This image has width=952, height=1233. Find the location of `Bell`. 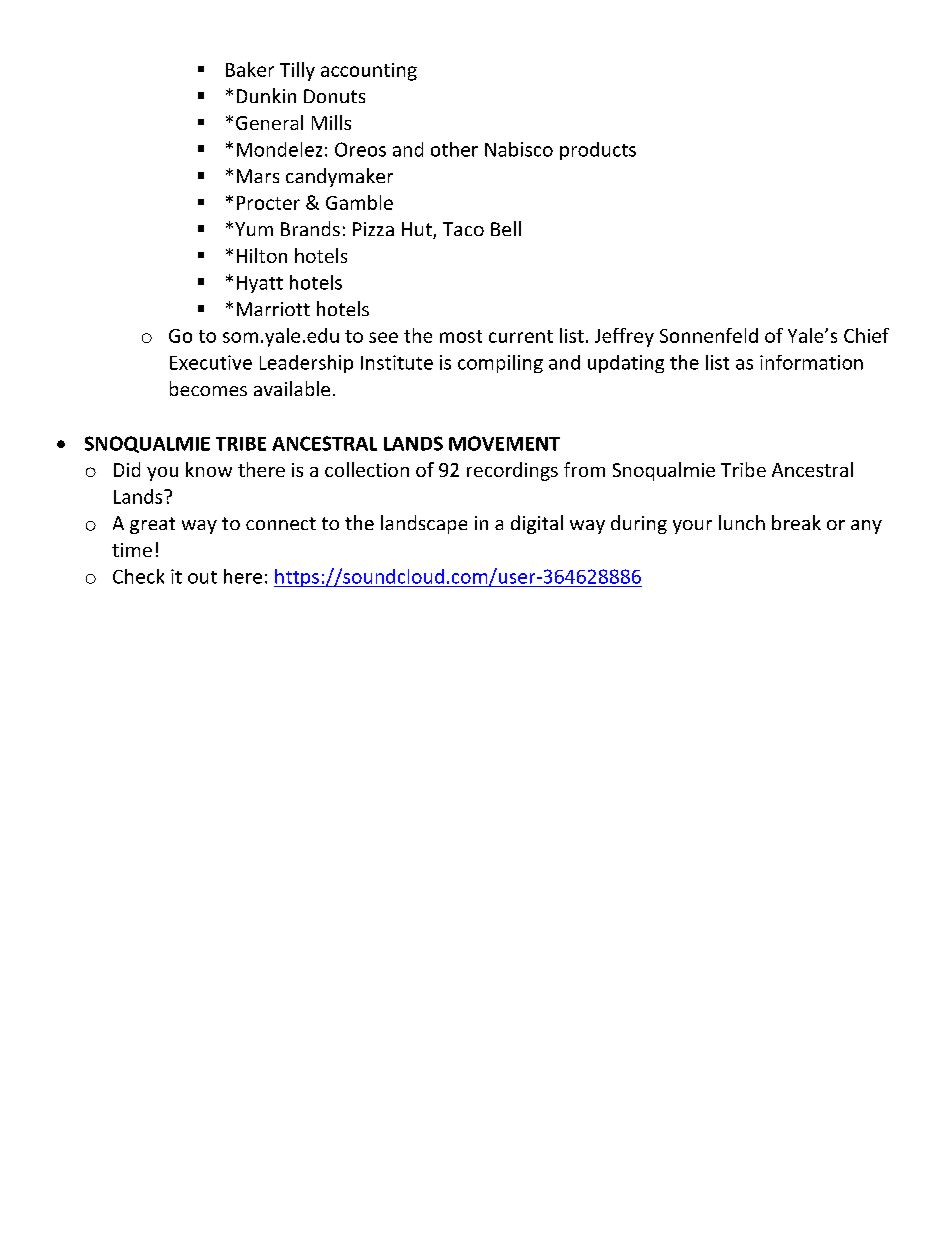

Bell is located at coordinates (506, 228).
